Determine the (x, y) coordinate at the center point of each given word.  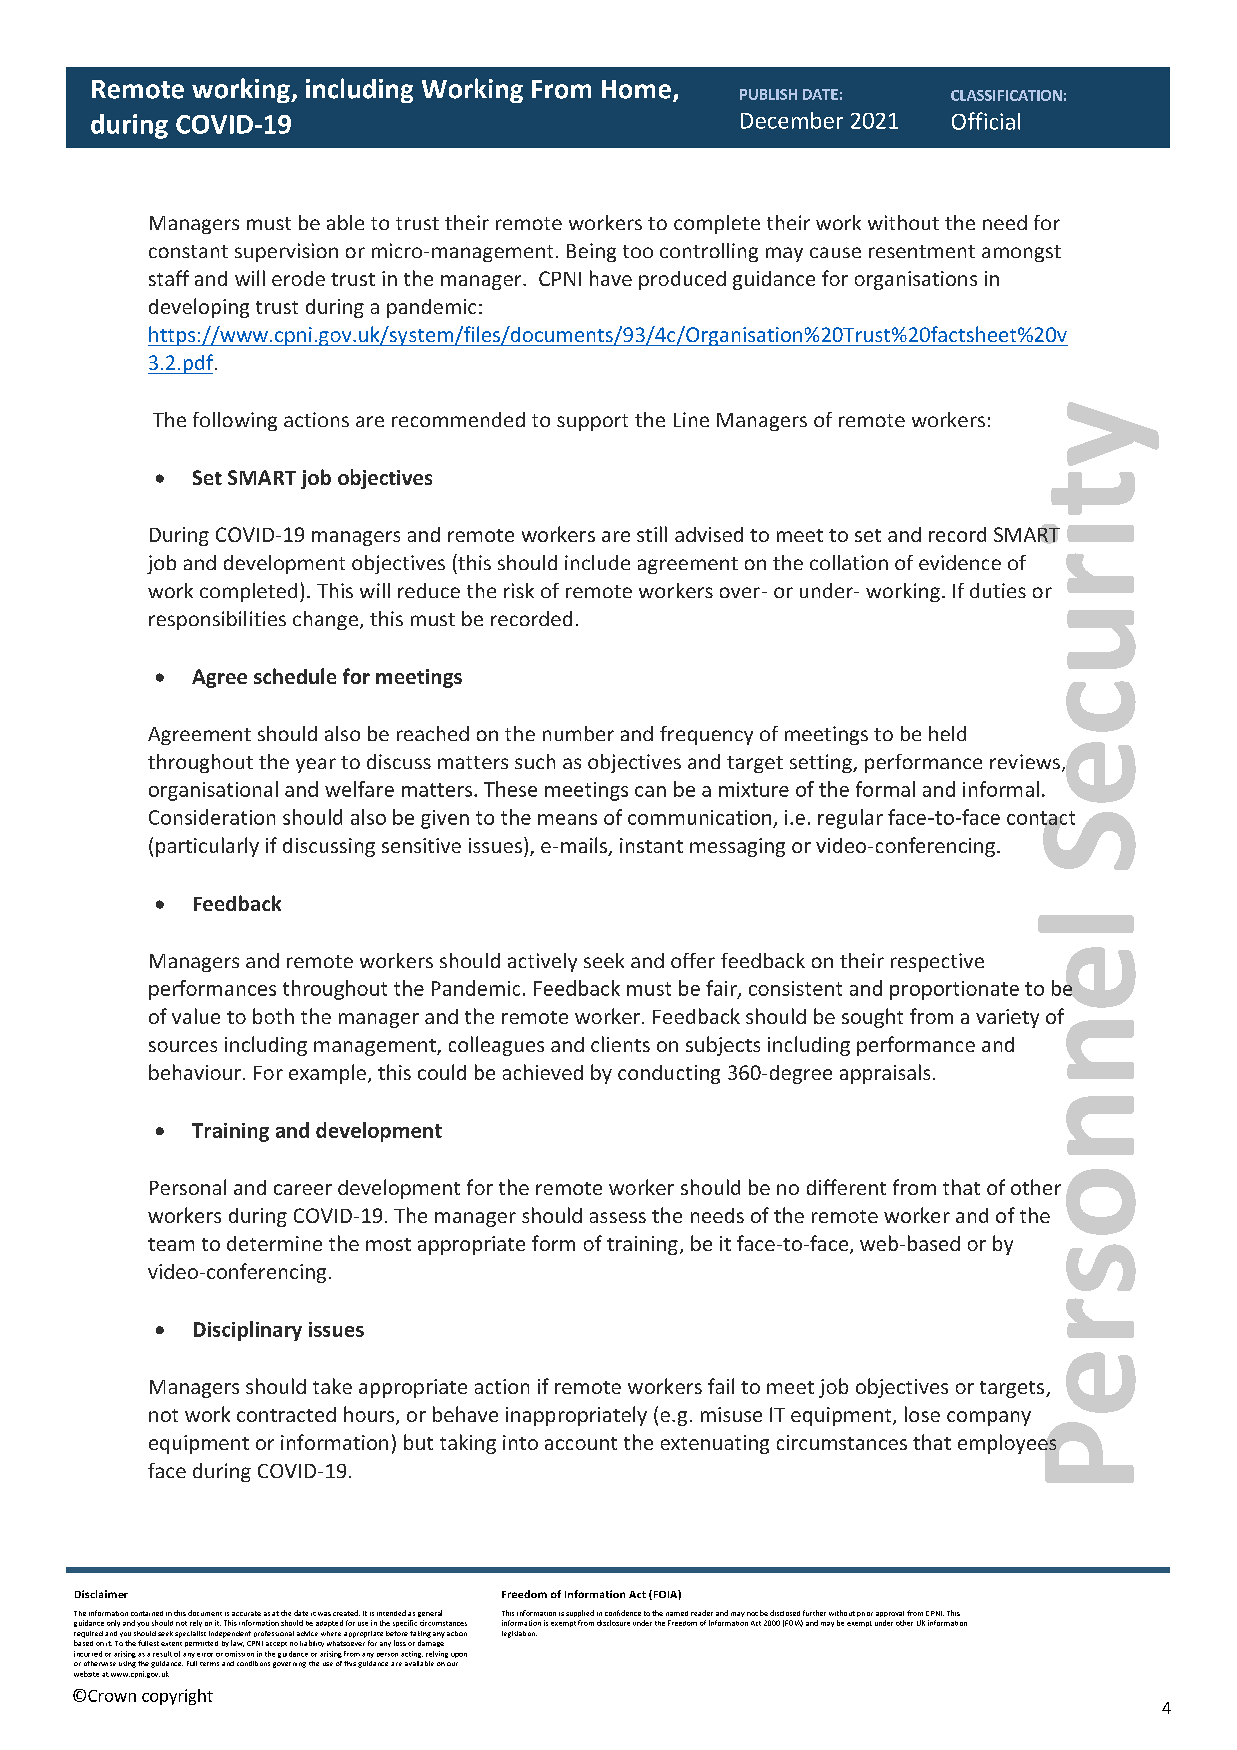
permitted (201, 1644)
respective (937, 962)
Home (636, 89)
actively (542, 962)
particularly (207, 847)
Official (986, 121)
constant (188, 251)
